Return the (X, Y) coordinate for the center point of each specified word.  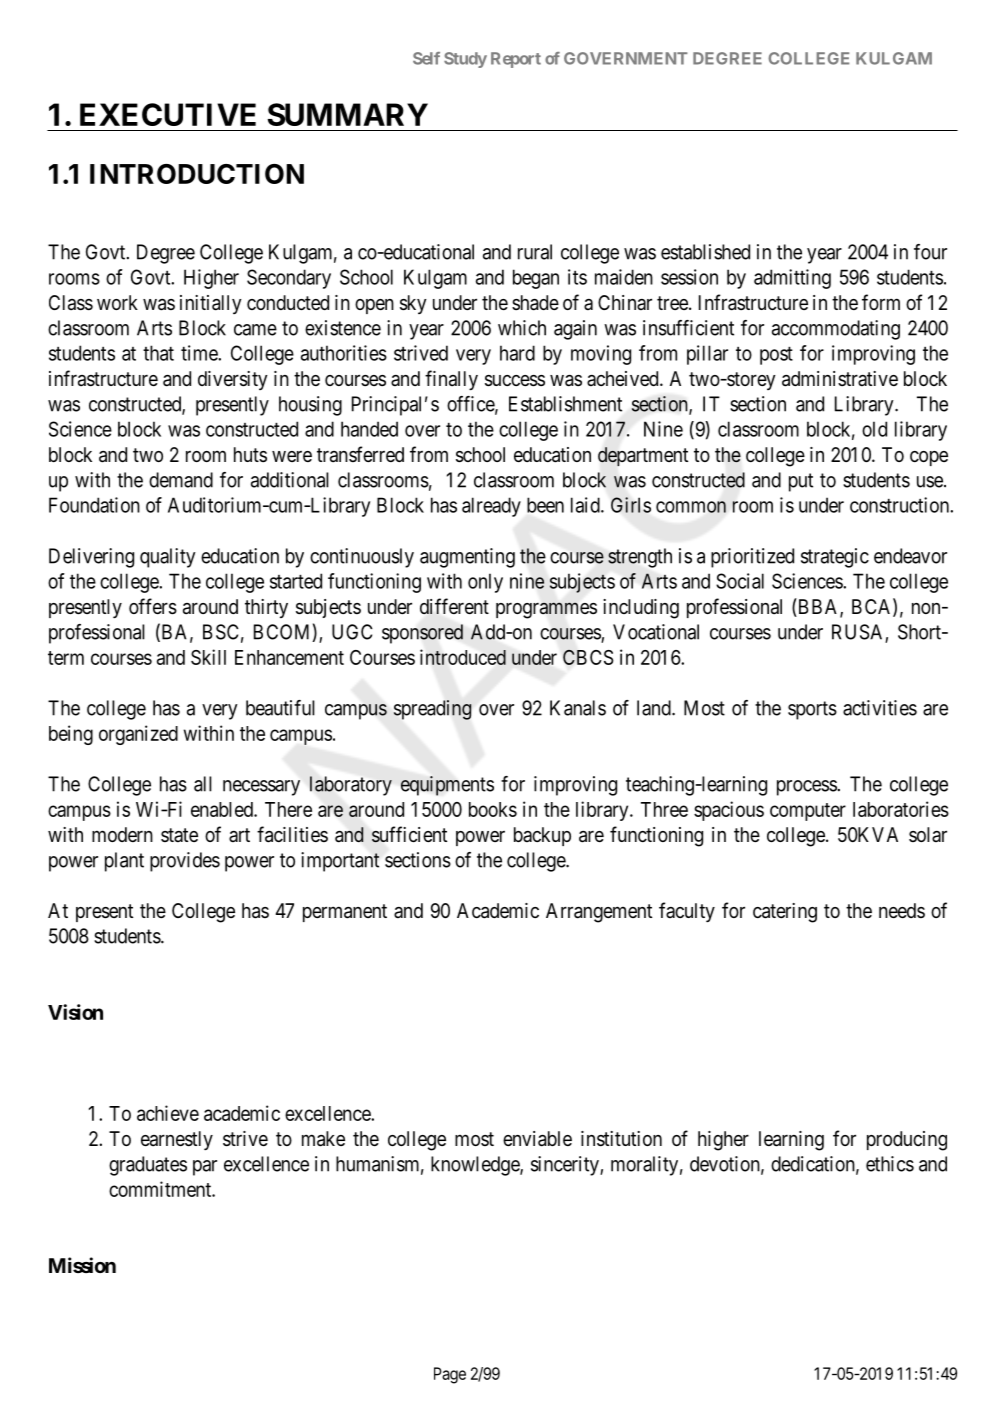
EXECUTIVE (168, 114)
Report (516, 60)
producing (907, 1141)
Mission (82, 1265)
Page (450, 1375)
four (930, 252)
